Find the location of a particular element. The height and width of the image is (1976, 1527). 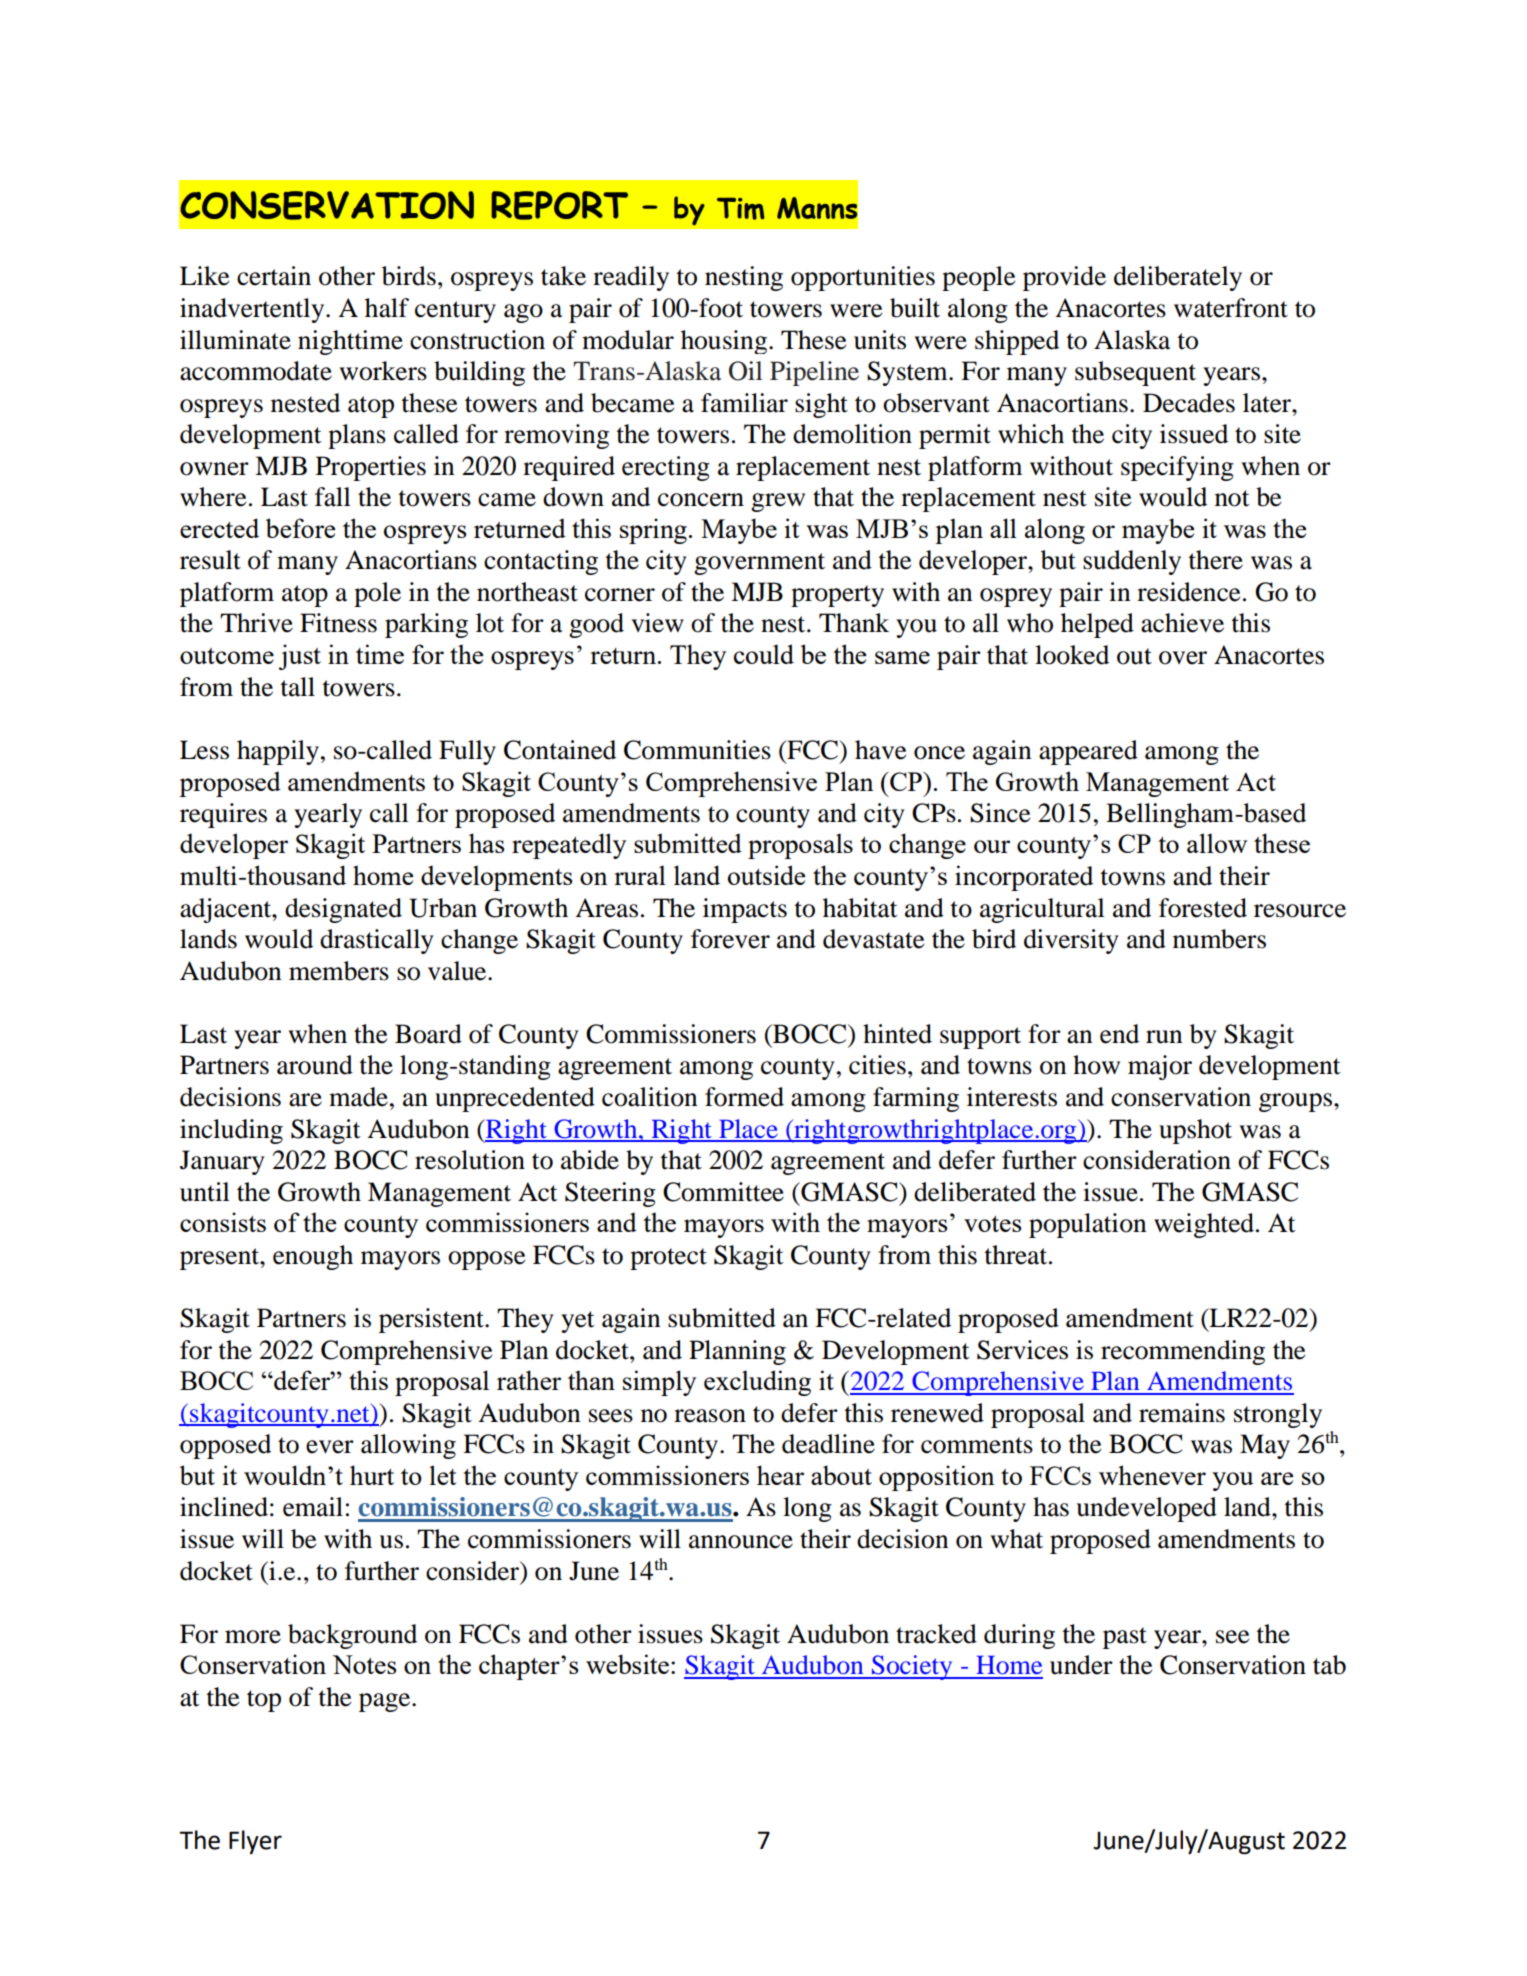

appeared is located at coordinates (1088, 752).
